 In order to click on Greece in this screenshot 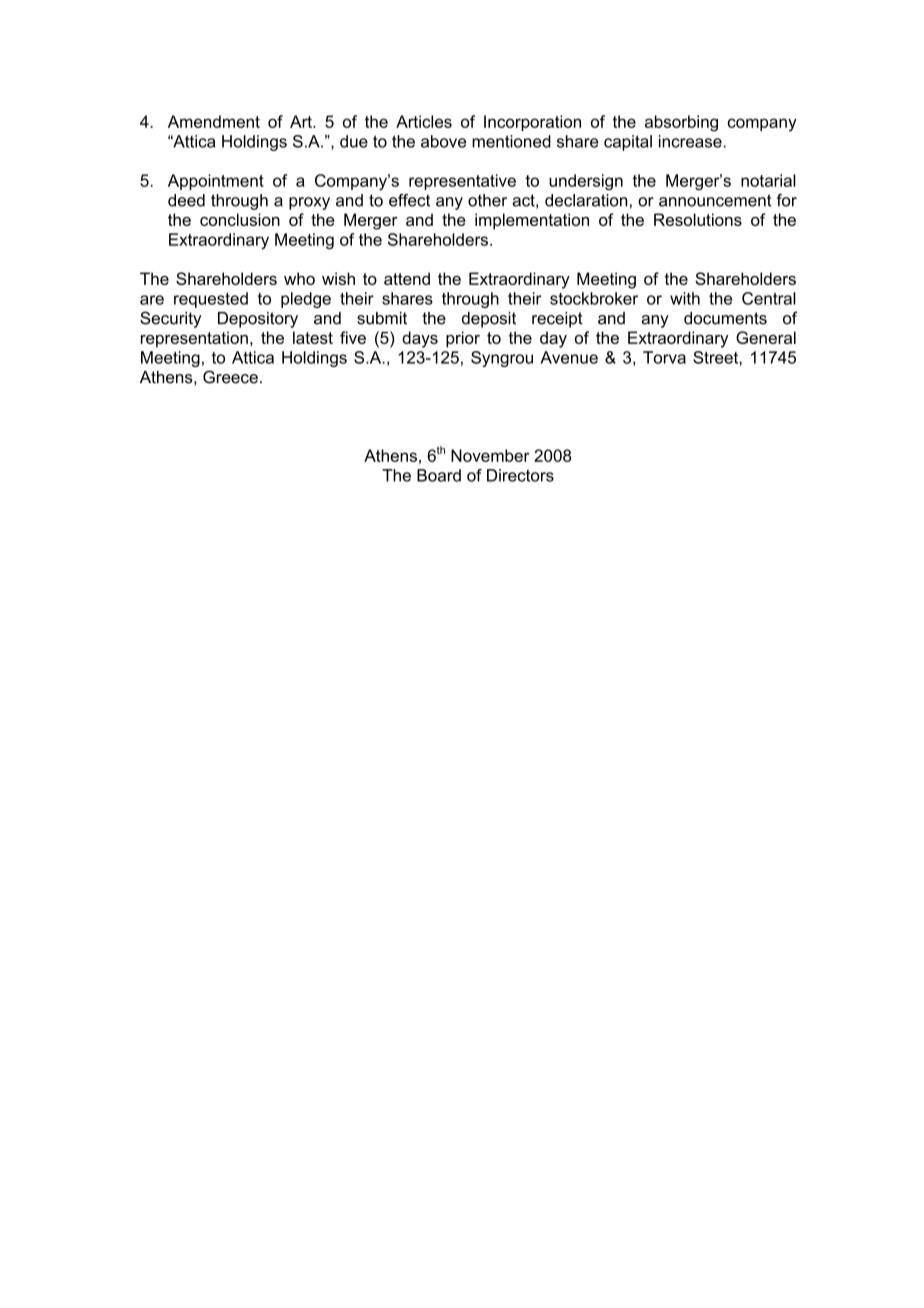, I will do `click(230, 377)`.
